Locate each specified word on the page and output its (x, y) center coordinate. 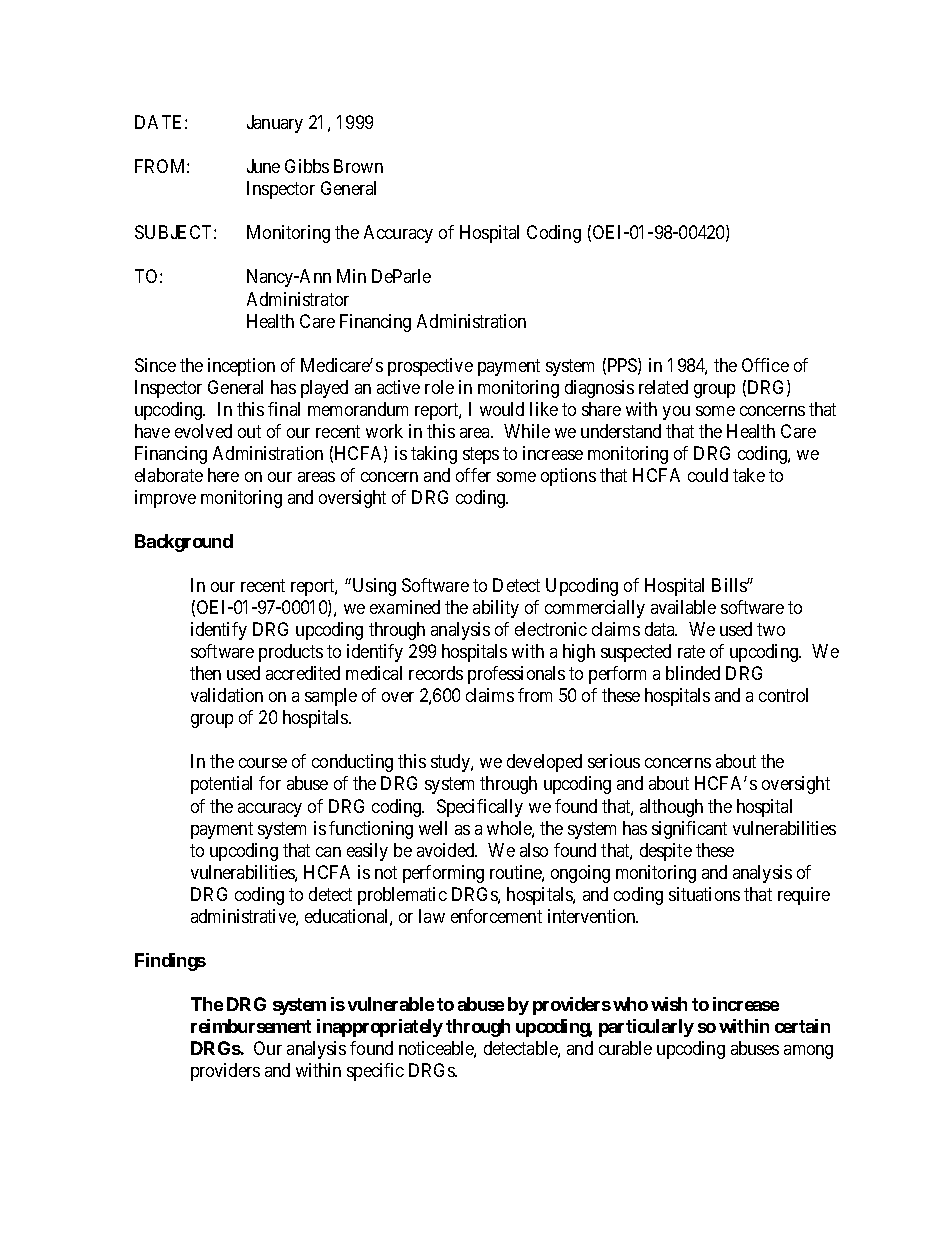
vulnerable (391, 1004)
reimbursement (251, 1026)
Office (765, 365)
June (263, 166)
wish (669, 1004)
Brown (358, 166)
